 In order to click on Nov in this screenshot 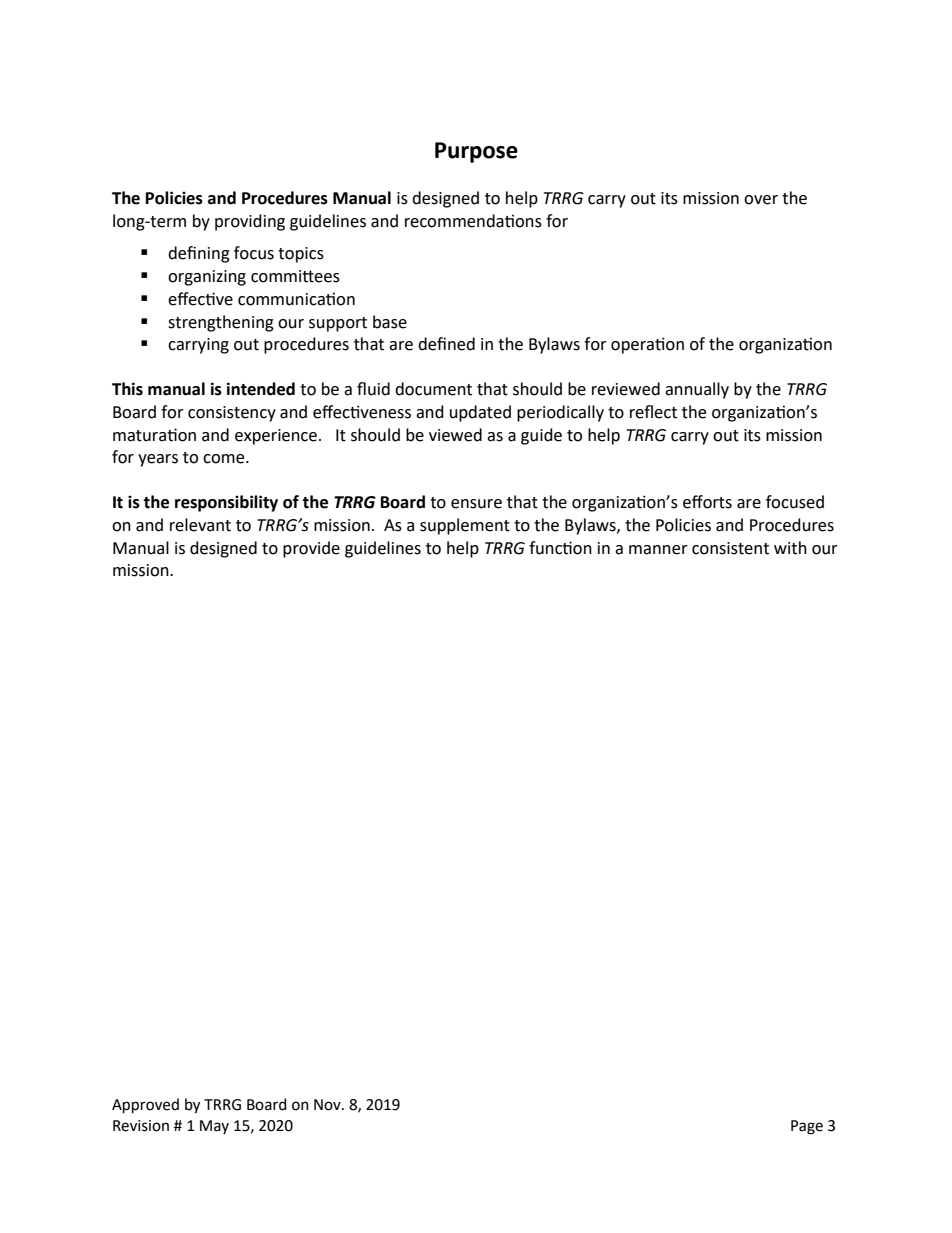, I will do `click(328, 1105)`.
